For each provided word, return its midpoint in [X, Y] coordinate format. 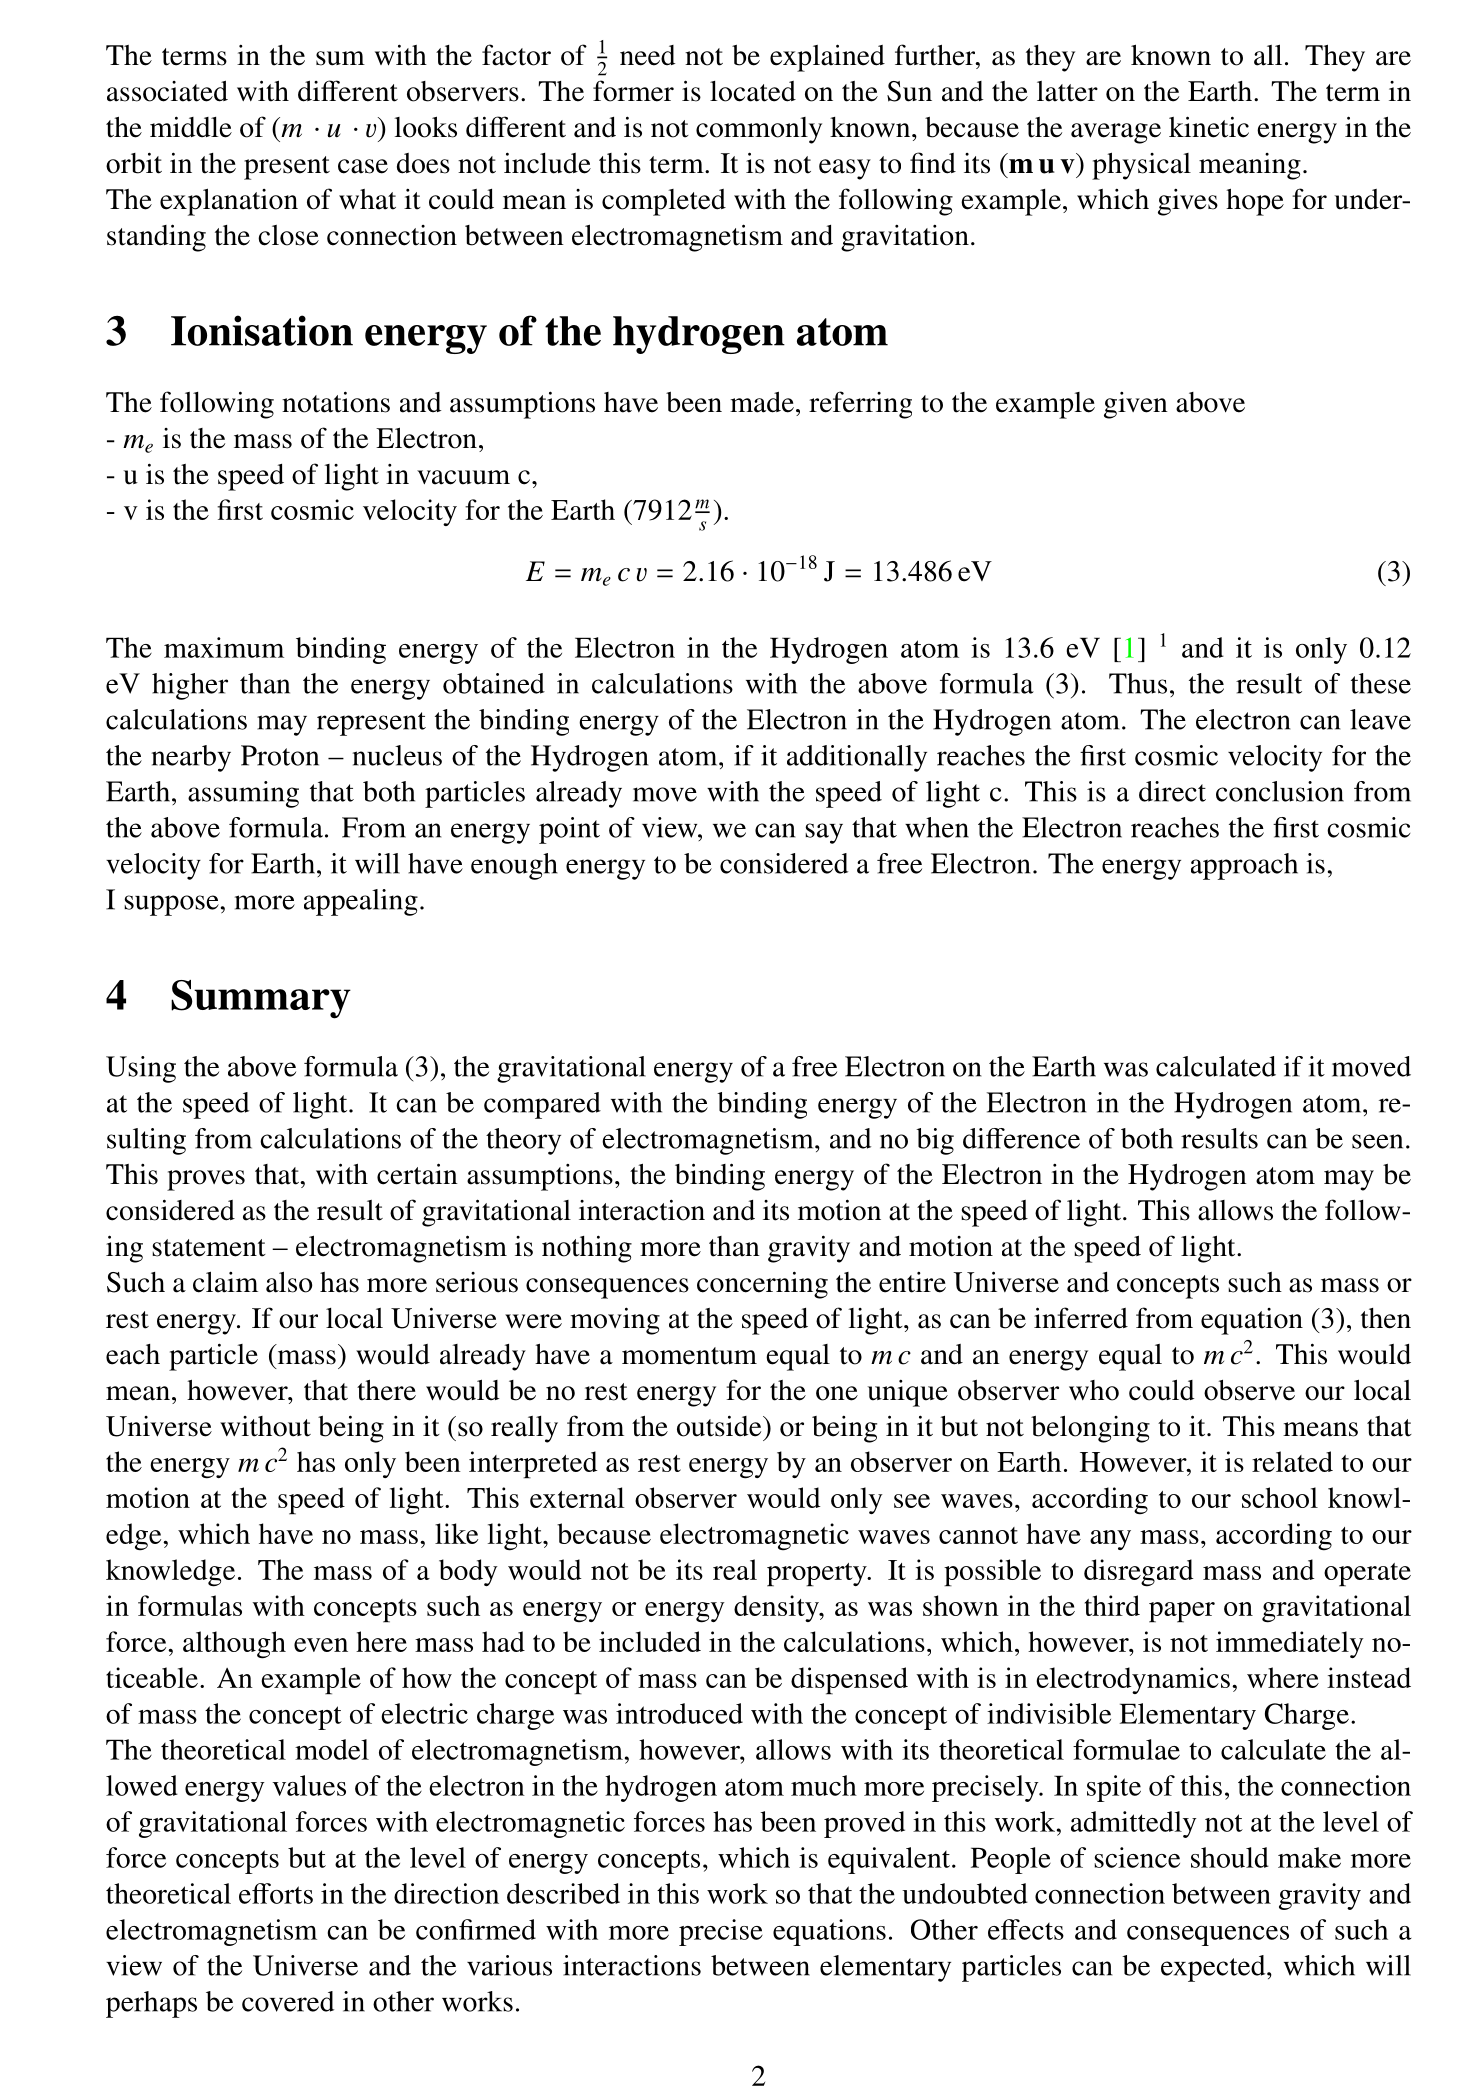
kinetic [1209, 127]
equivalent [890, 1860]
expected [1214, 1968]
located [753, 91]
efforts [276, 1893]
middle [191, 127]
